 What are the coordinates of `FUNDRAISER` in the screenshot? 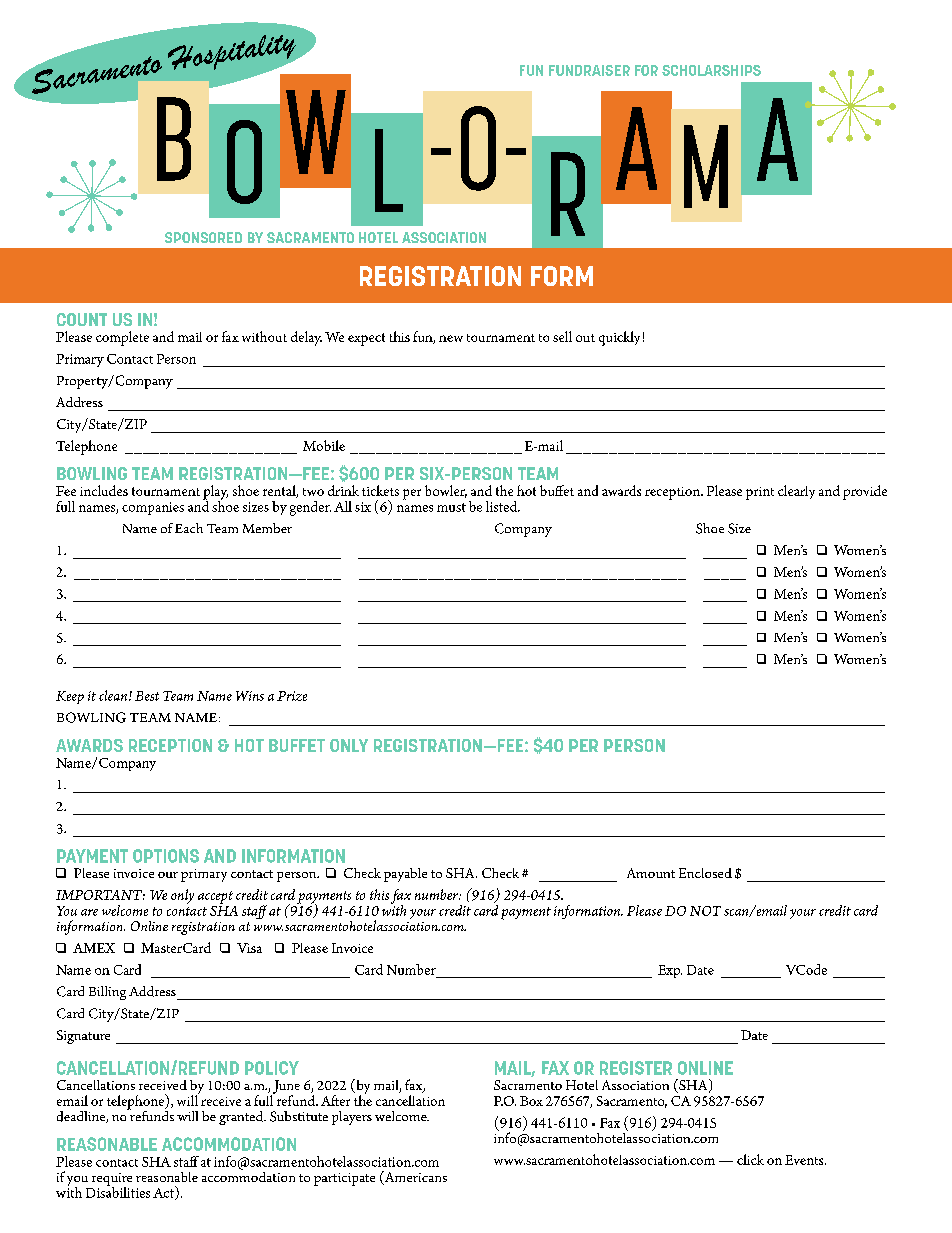 It's located at (589, 70).
